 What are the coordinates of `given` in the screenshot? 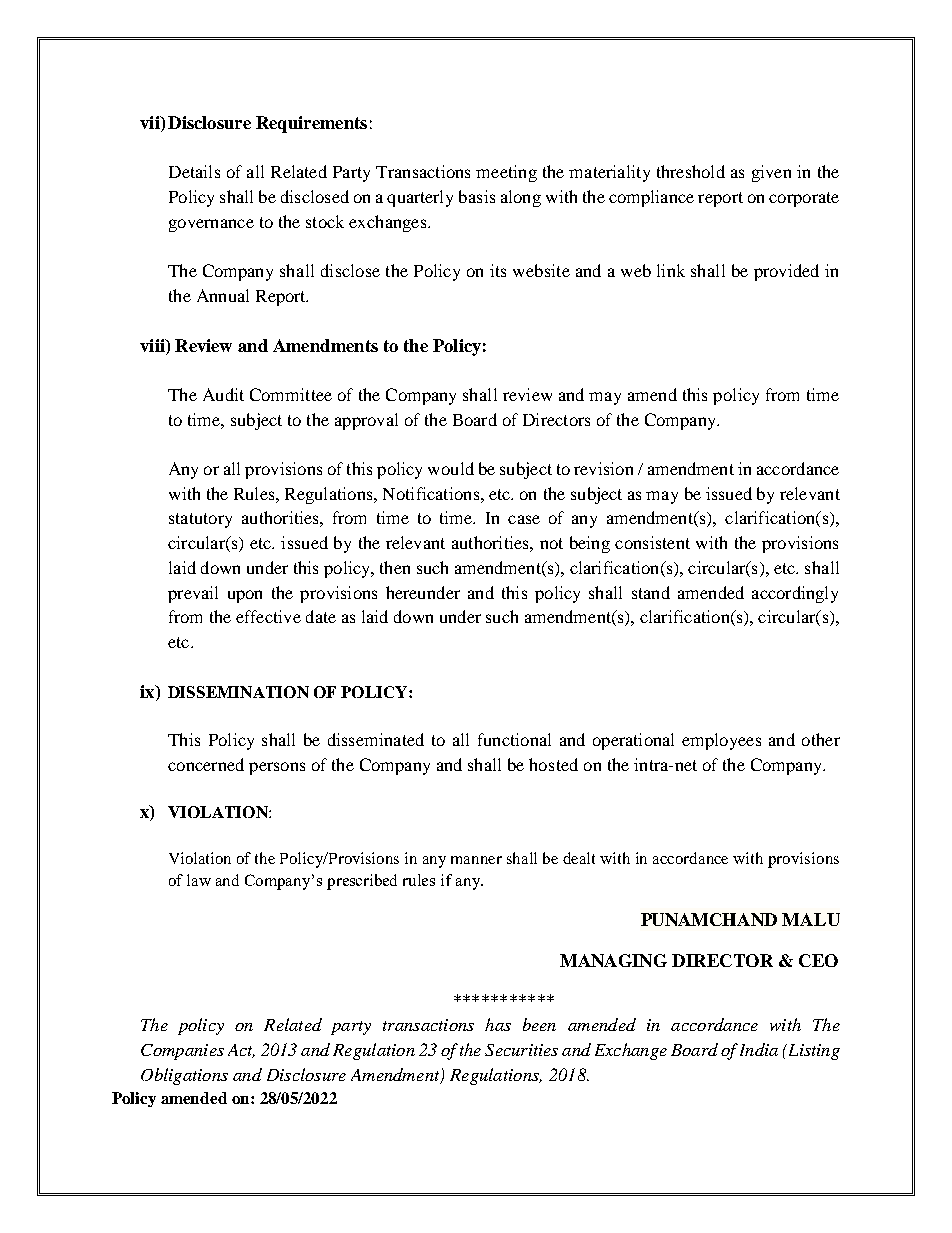 It's located at (771, 173).
